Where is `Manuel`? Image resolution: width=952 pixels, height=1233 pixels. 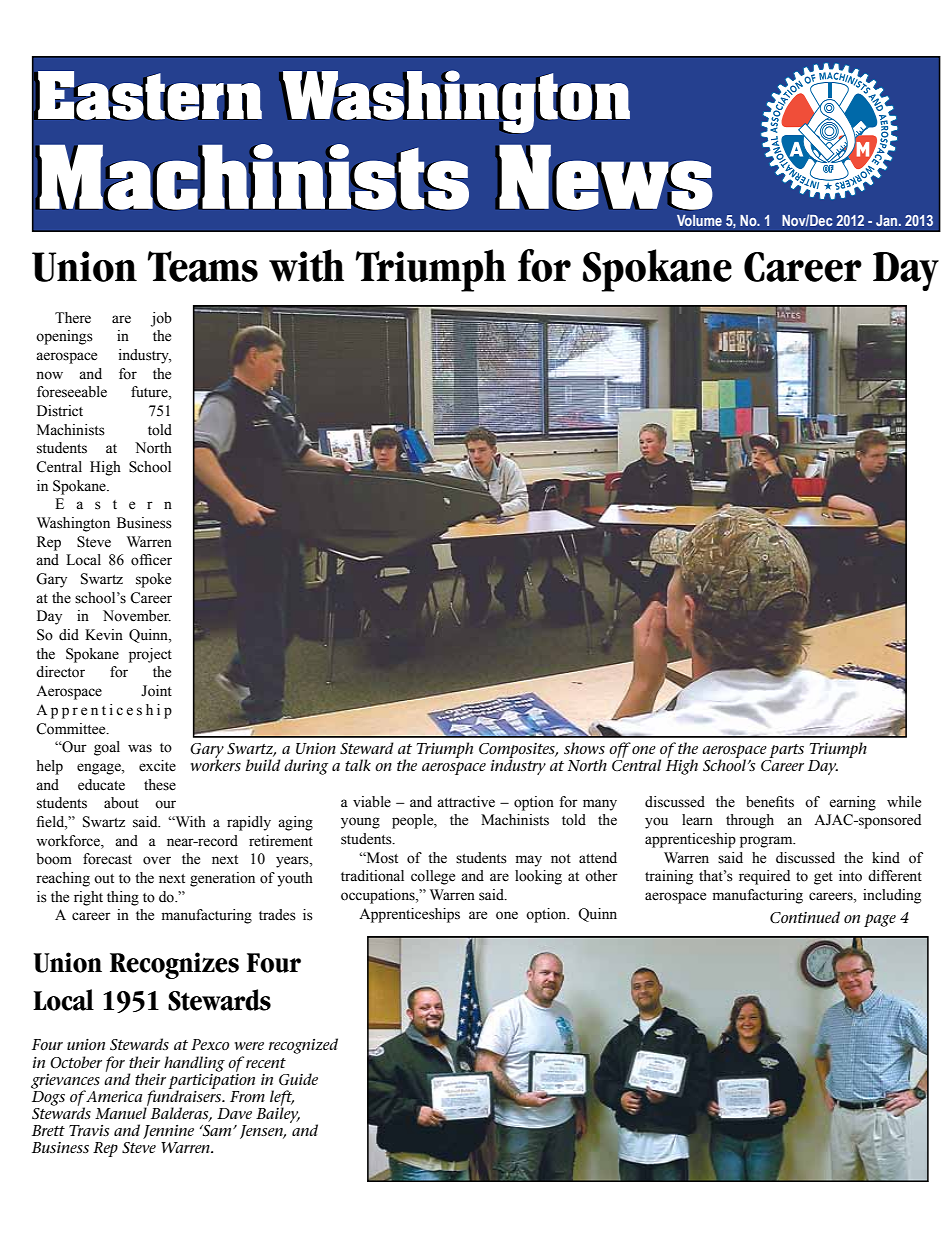
Manuel is located at coordinates (121, 1112).
